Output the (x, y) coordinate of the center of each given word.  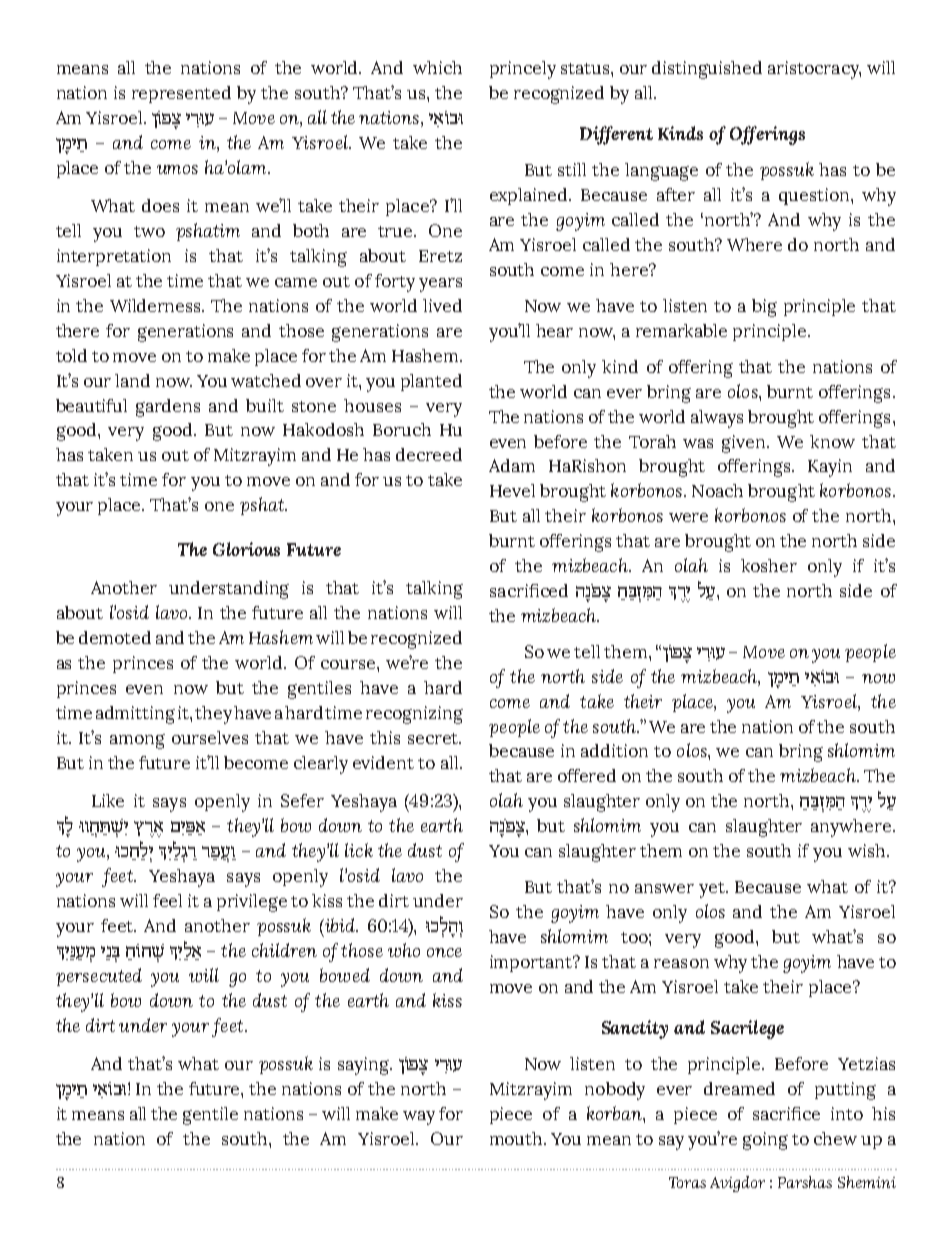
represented (181, 94)
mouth (517, 1138)
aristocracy (814, 70)
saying (365, 1066)
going (765, 1141)
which (437, 67)
